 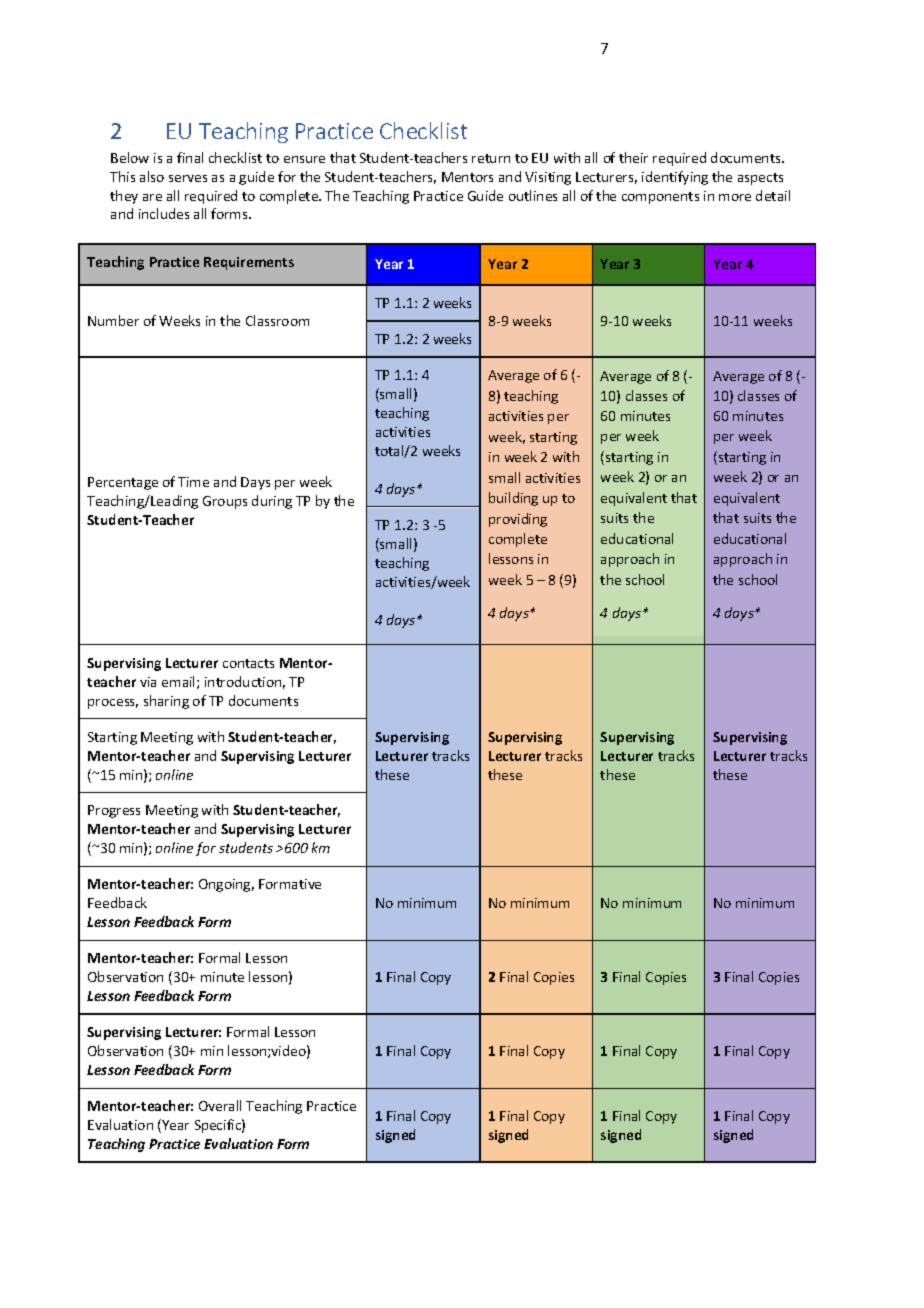 What do you see at coordinates (114, 811) in the screenshot?
I see `Progress` at bounding box center [114, 811].
